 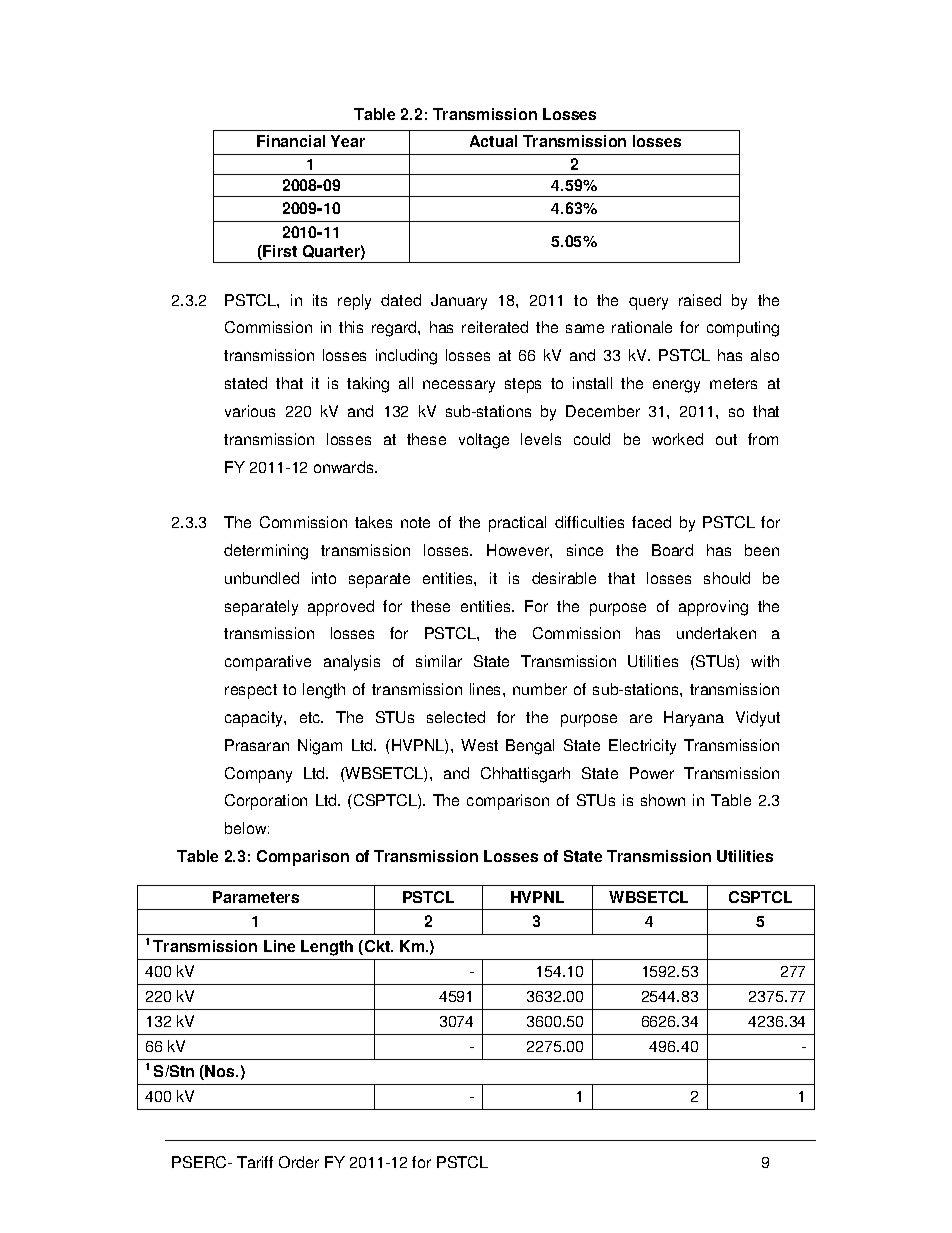 What do you see at coordinates (299, 1162) in the screenshot?
I see `Order` at bounding box center [299, 1162].
